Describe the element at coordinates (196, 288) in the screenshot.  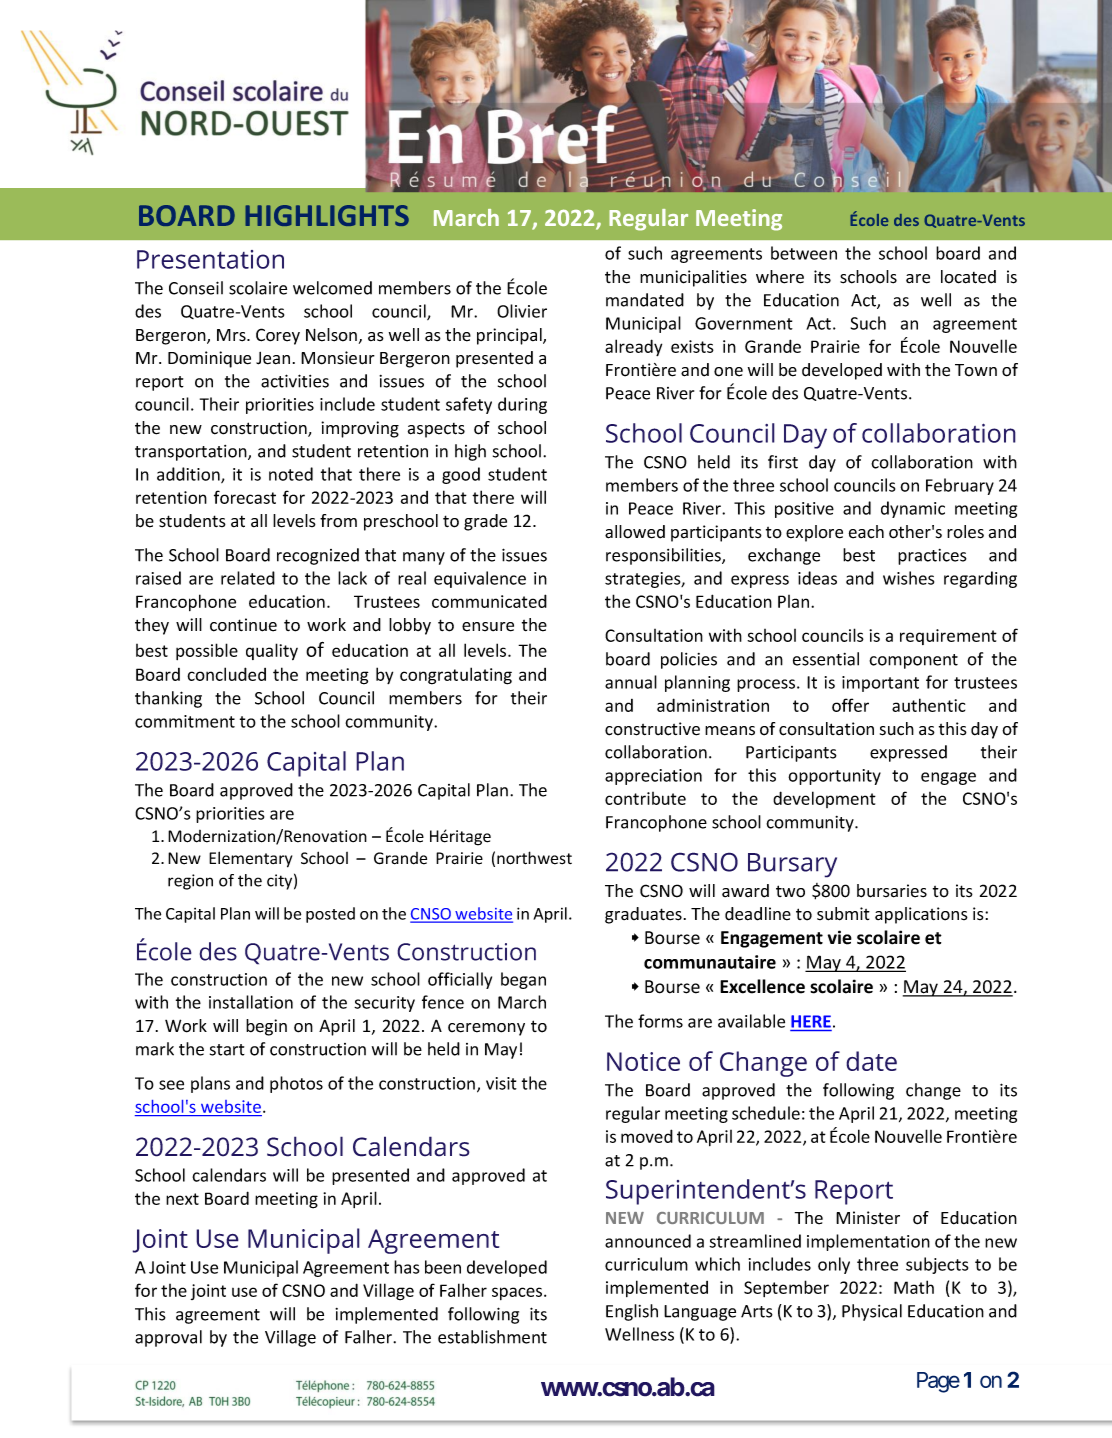
I see `Conseil` at that location.
